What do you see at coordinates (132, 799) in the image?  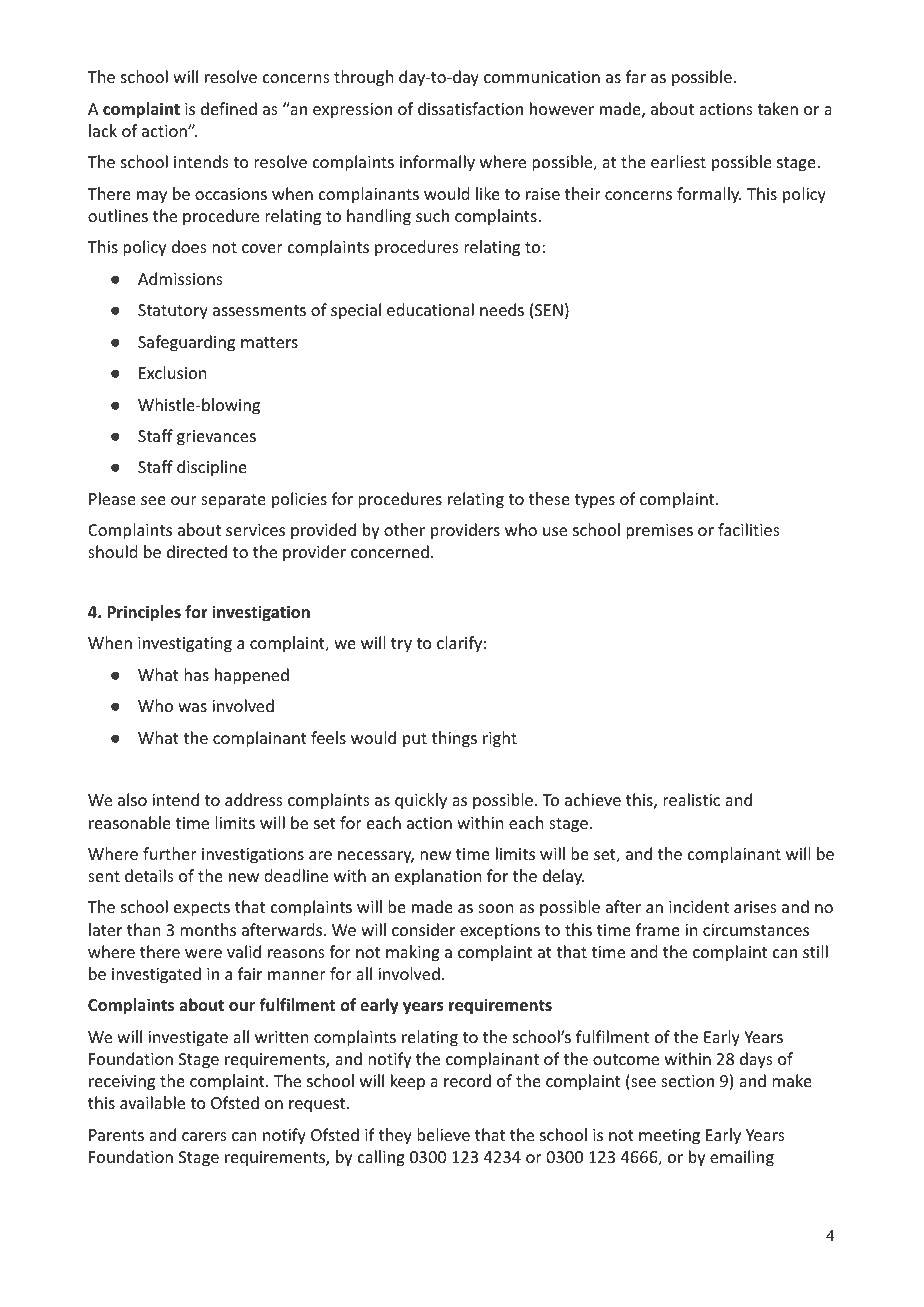 I see `also` at bounding box center [132, 799].
